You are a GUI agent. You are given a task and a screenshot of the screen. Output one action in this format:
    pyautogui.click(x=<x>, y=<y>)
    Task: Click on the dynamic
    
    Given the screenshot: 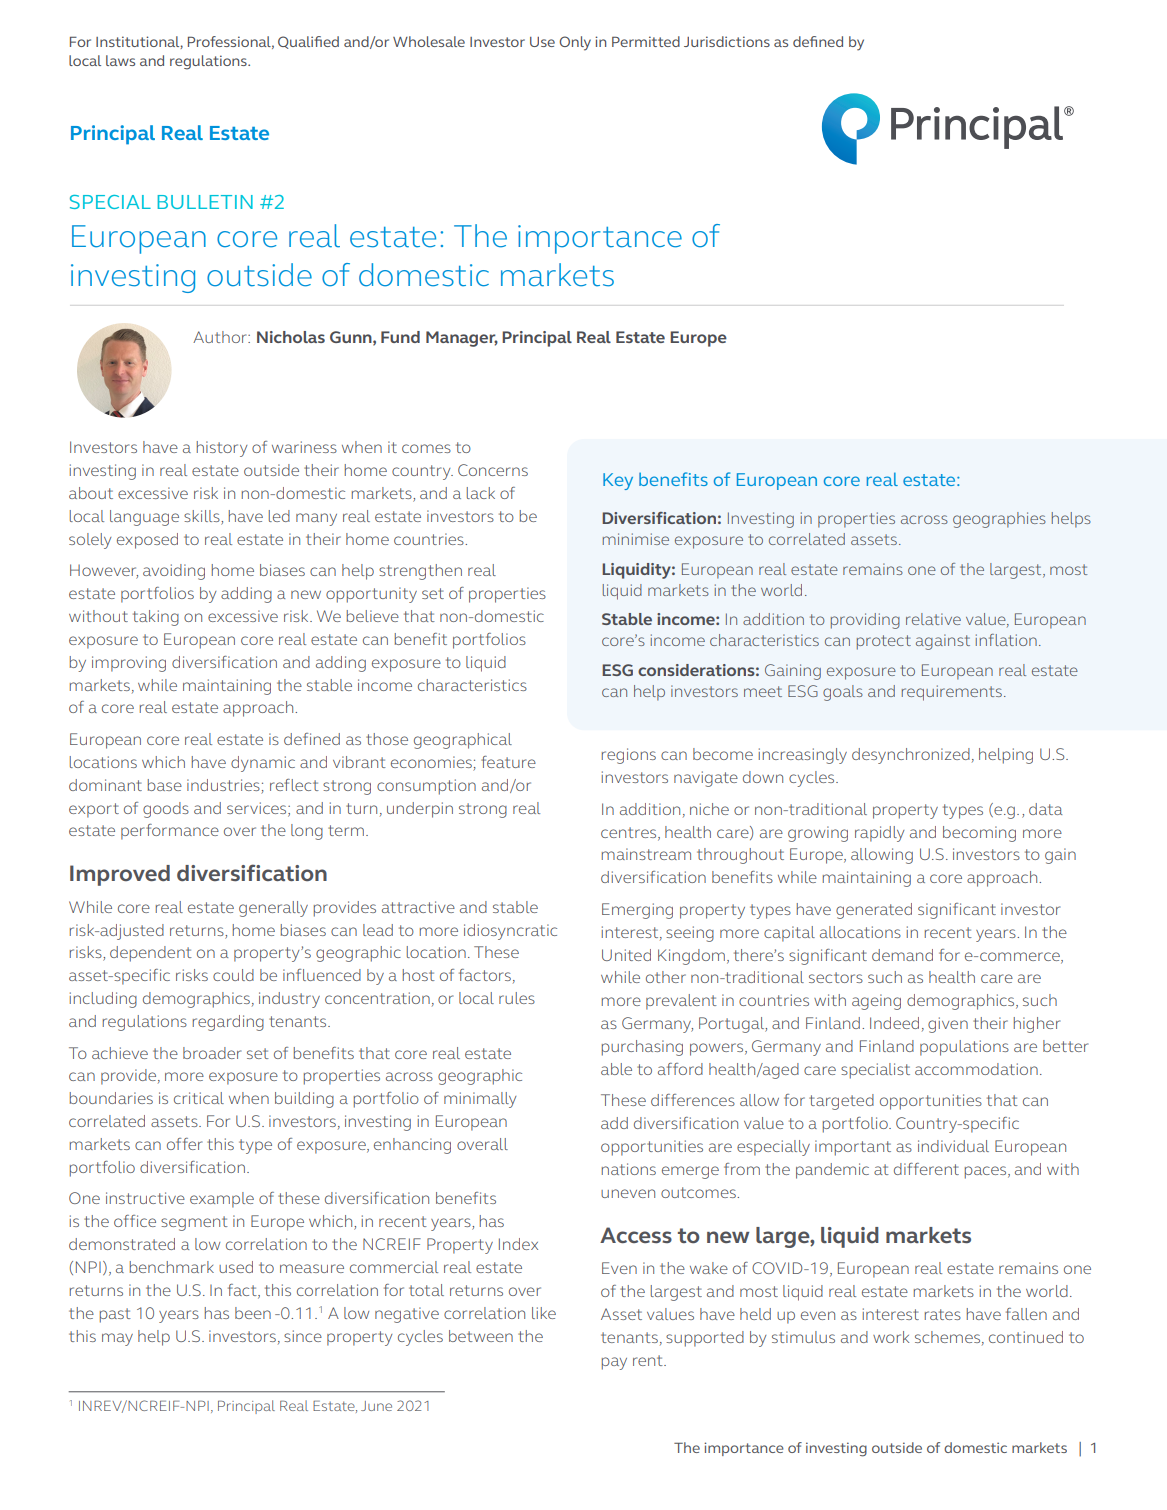 What is the action you would take?
    pyautogui.click(x=263, y=764)
